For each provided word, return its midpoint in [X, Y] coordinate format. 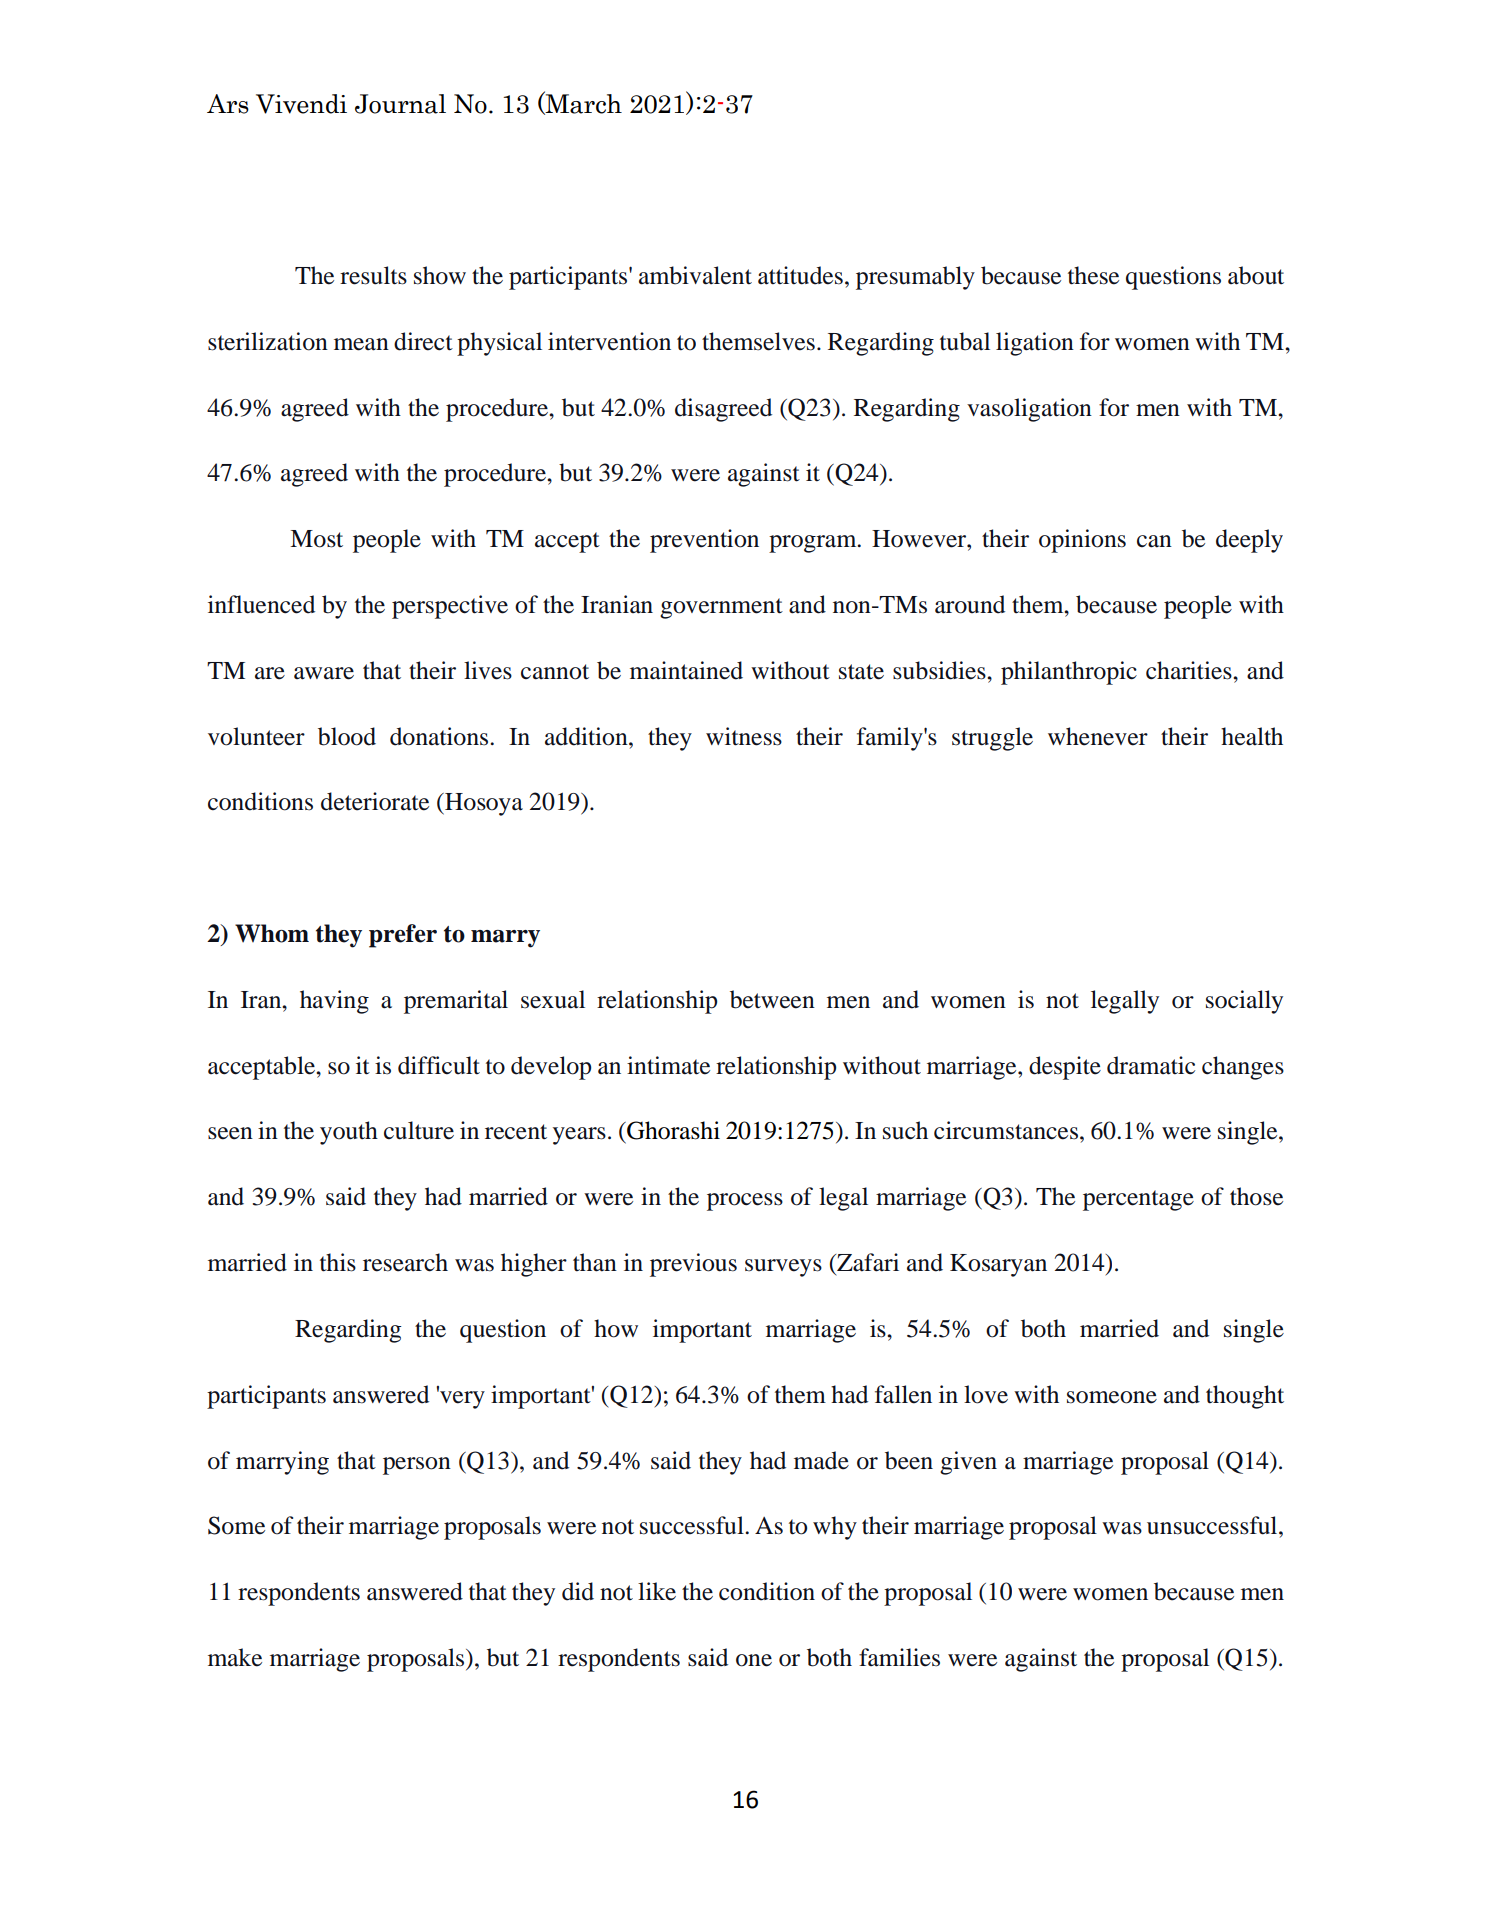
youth [349, 1133]
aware [324, 673]
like [657, 1591]
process [745, 1202]
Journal [400, 104]
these [1093, 275]
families [899, 1657]
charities [1190, 670]
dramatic [1151, 1065]
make [235, 1657]
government [721, 608]
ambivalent [695, 275]
